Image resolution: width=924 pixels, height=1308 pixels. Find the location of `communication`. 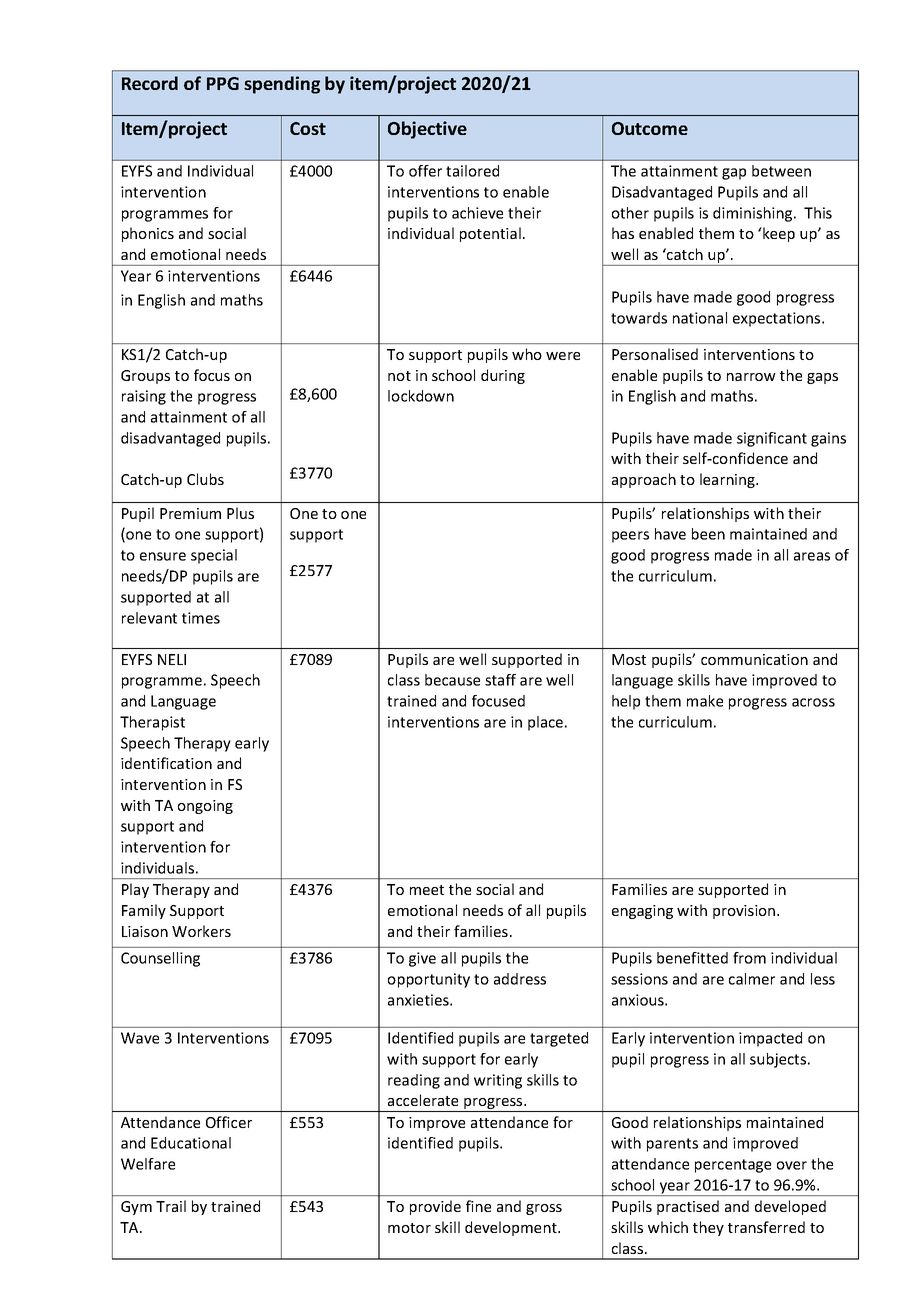

communication is located at coordinates (754, 659).
